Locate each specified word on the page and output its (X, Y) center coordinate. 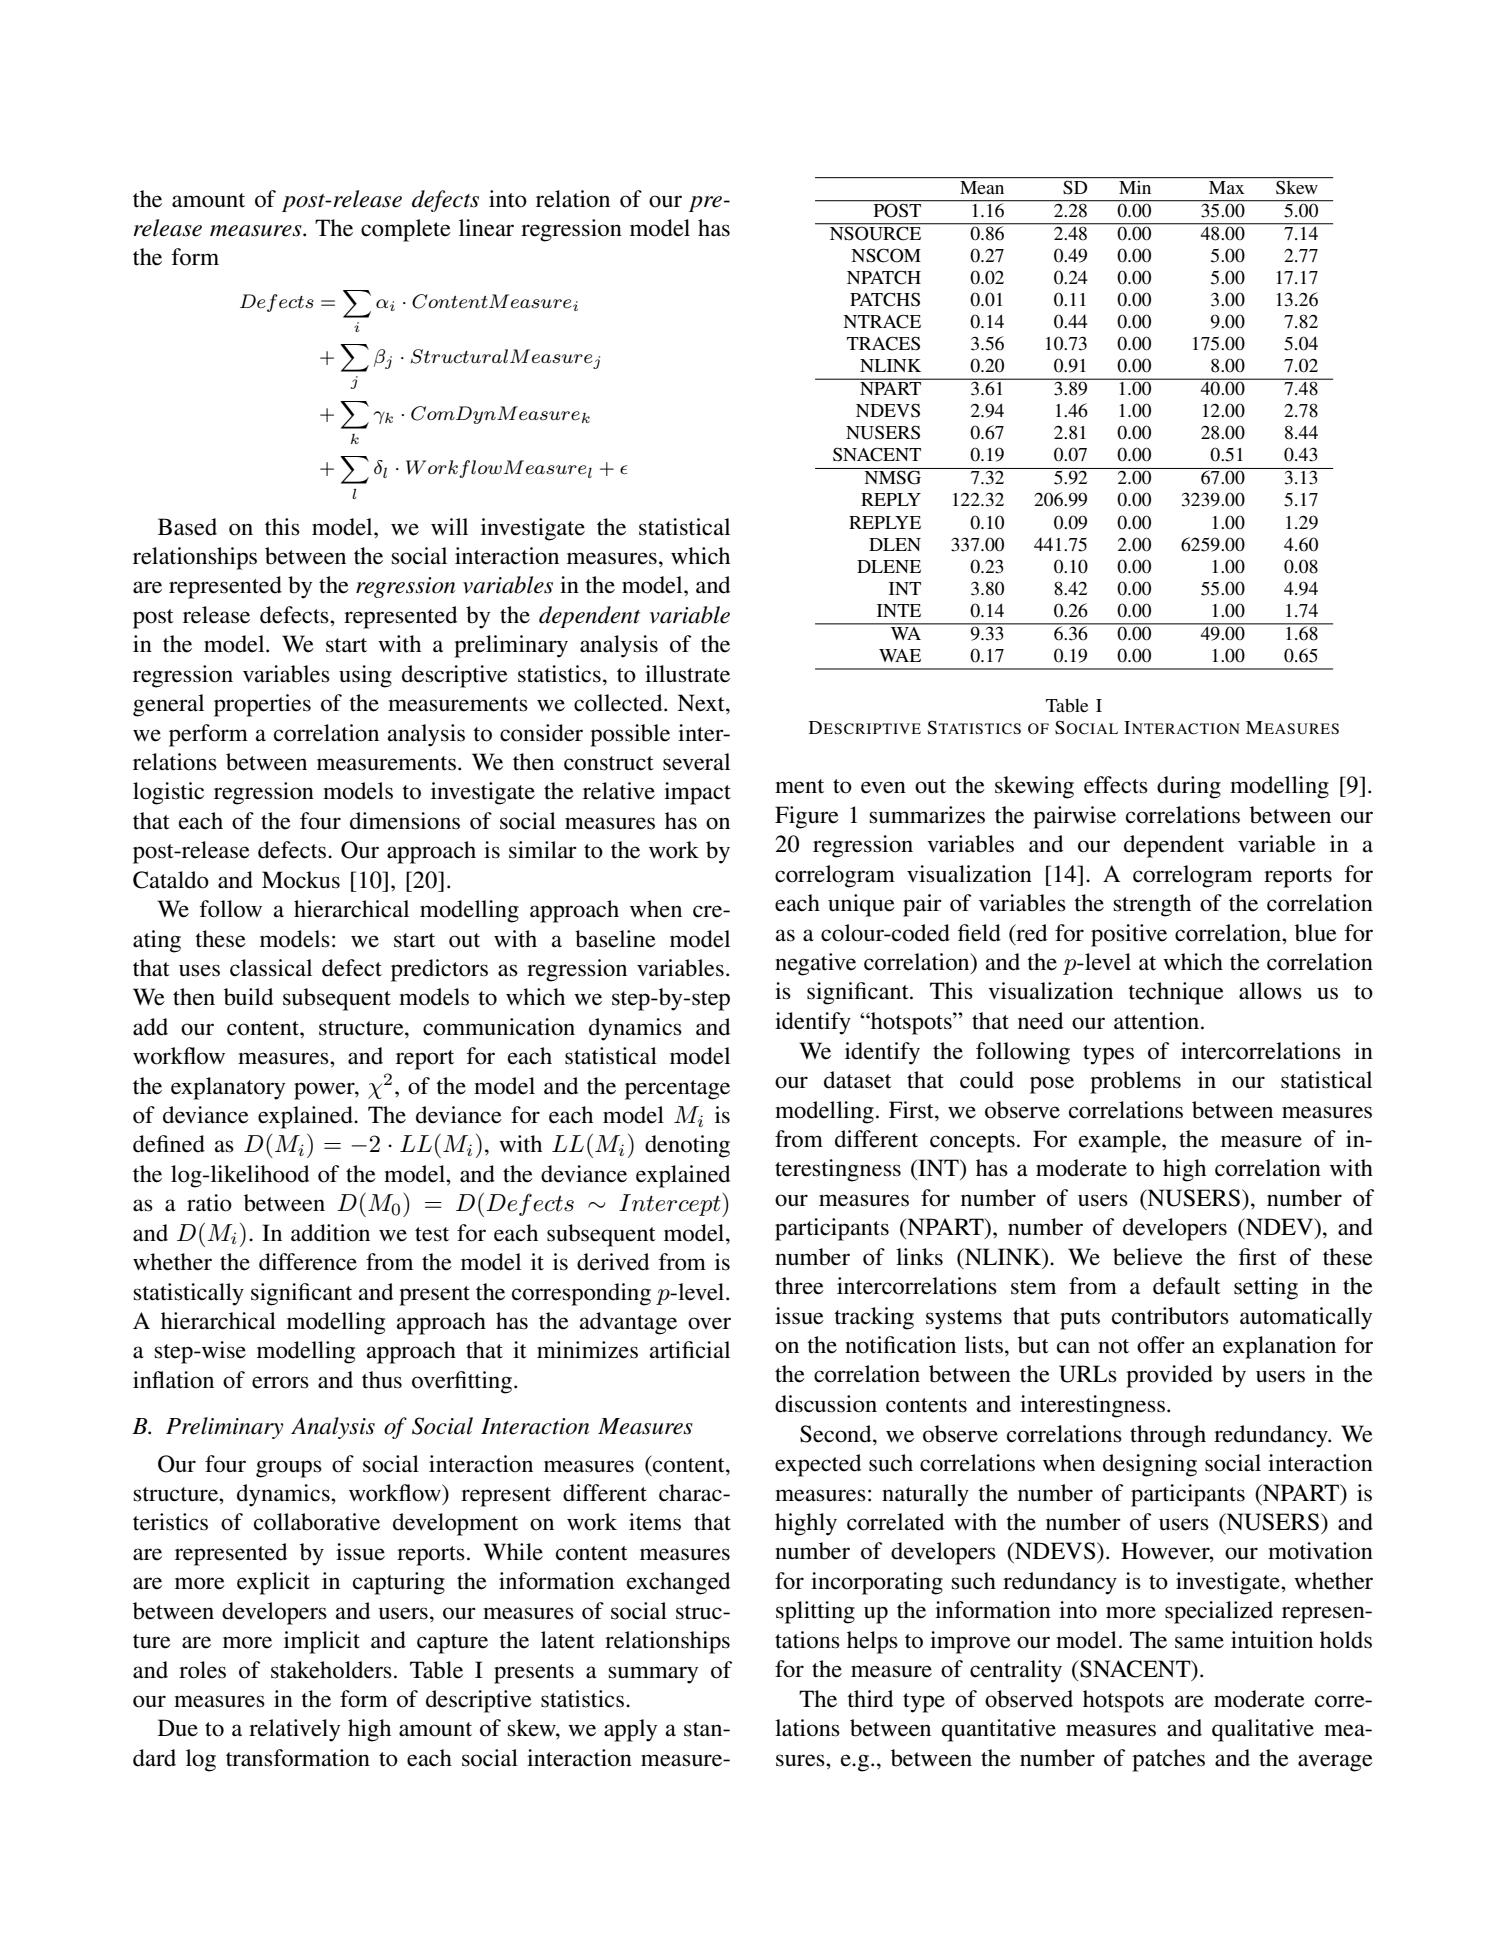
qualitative (1263, 1730)
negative (815, 964)
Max (1226, 187)
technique (1176, 993)
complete (406, 230)
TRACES (883, 343)
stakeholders (331, 1670)
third (870, 1699)
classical (271, 968)
